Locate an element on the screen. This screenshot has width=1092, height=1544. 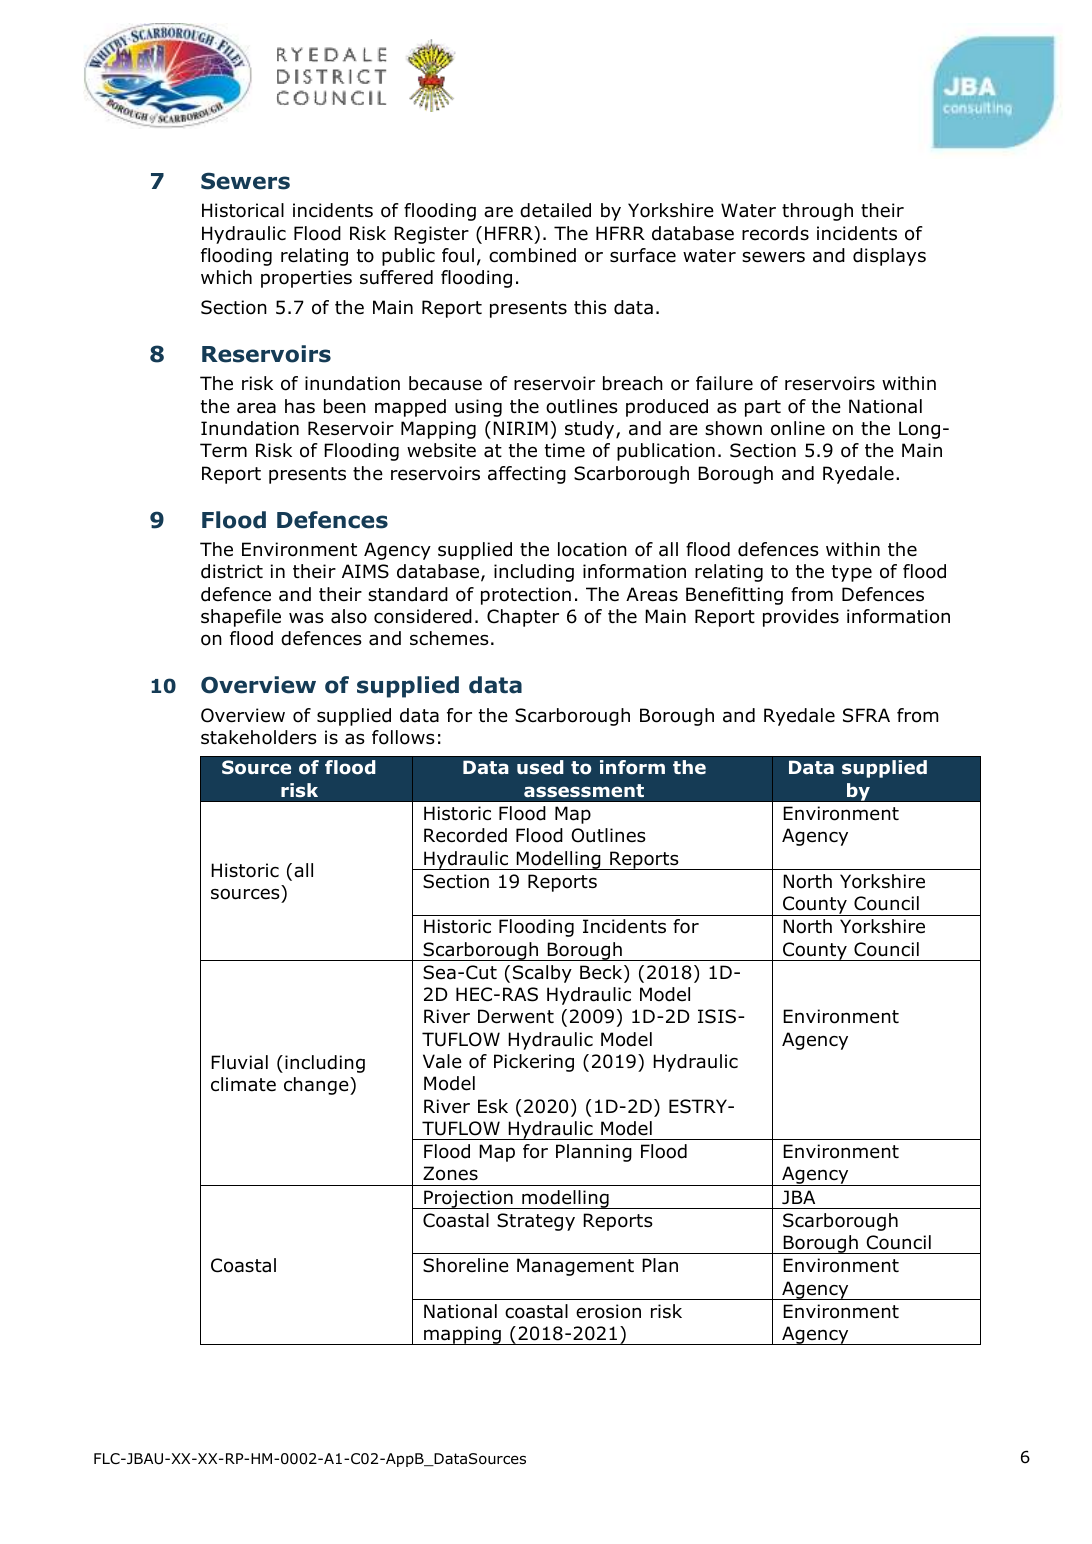
AIMS is located at coordinates (365, 571).
